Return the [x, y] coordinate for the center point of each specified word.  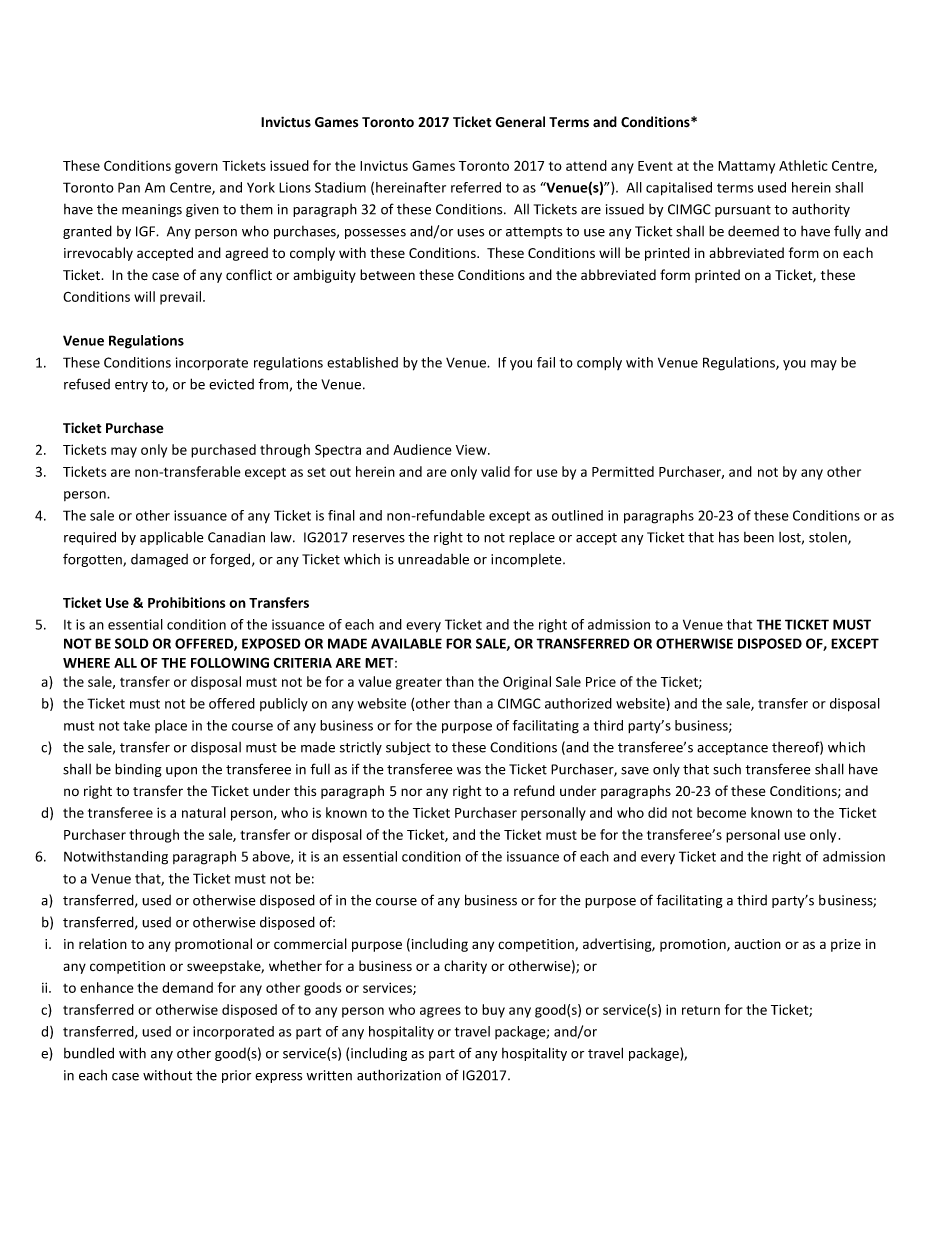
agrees [440, 1012]
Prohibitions [187, 602]
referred [476, 187]
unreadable [433, 559]
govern [196, 168]
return [701, 1010]
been [759, 537]
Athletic [803, 165]
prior [236, 1076]
